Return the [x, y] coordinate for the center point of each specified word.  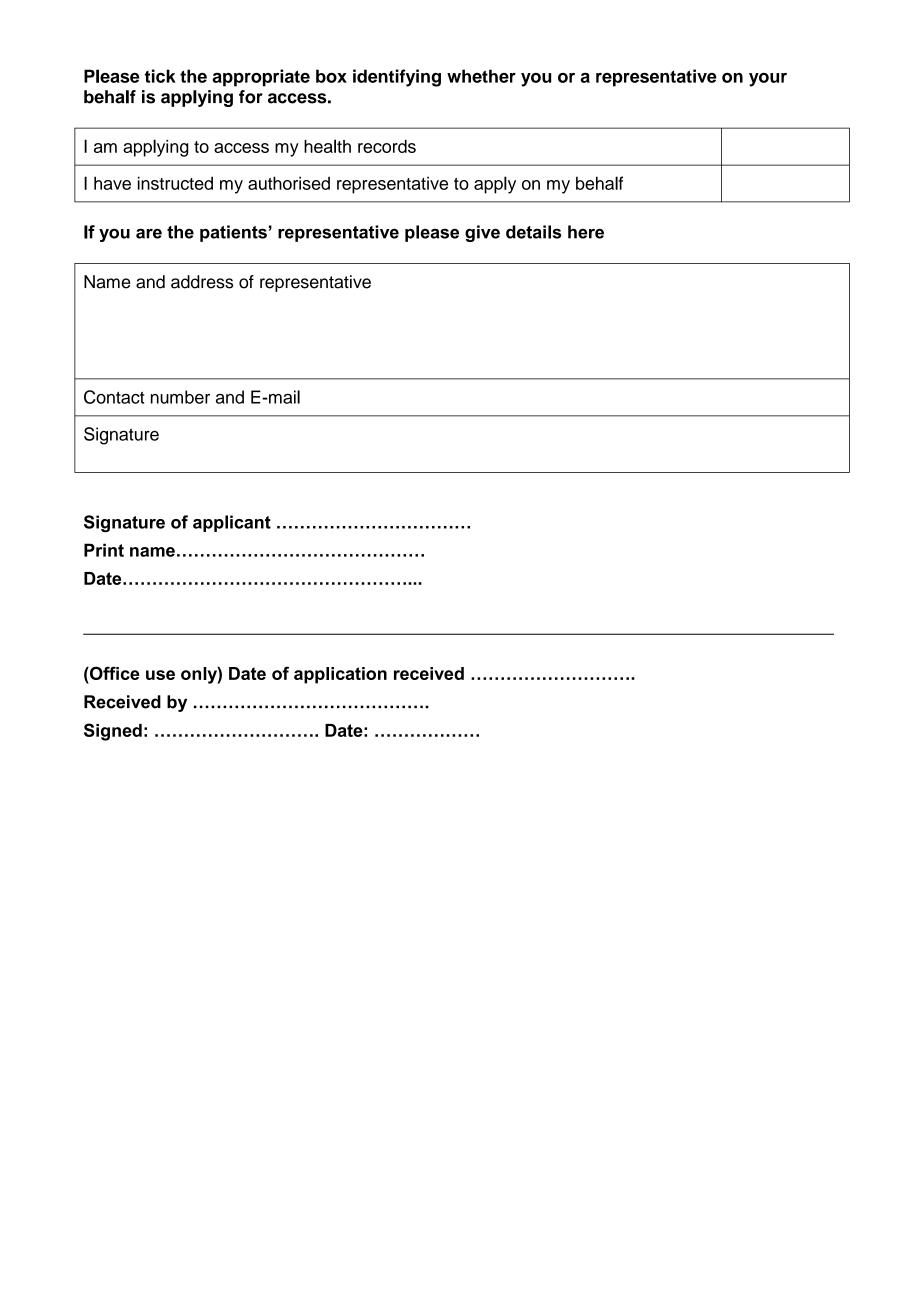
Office [113, 673]
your [768, 80]
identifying [397, 78]
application [340, 675]
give [482, 233]
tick [160, 76]
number [180, 397]
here [586, 232]
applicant [232, 523]
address [202, 282]
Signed [113, 732]
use [160, 675]
